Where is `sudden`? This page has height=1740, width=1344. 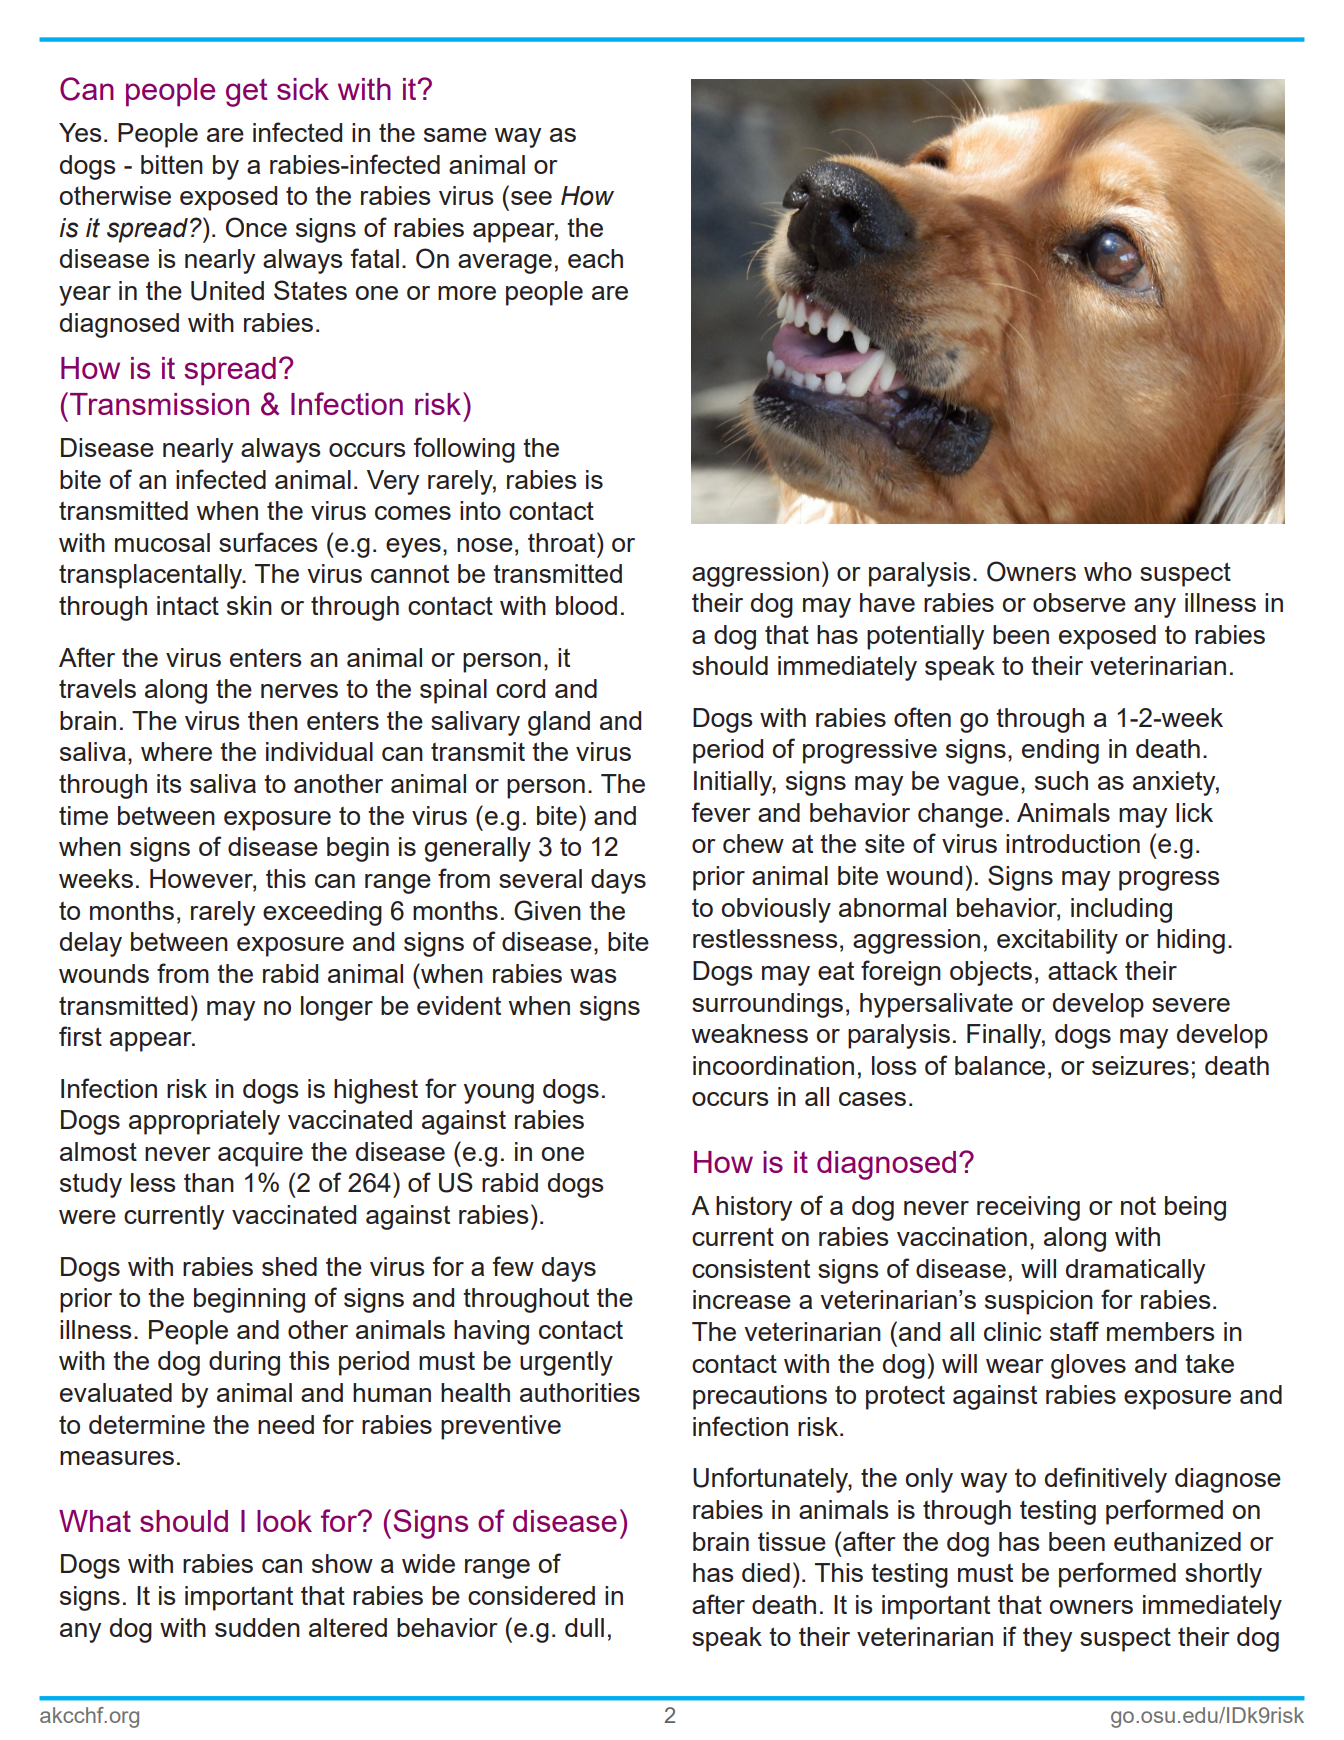
sudden is located at coordinates (257, 1627).
